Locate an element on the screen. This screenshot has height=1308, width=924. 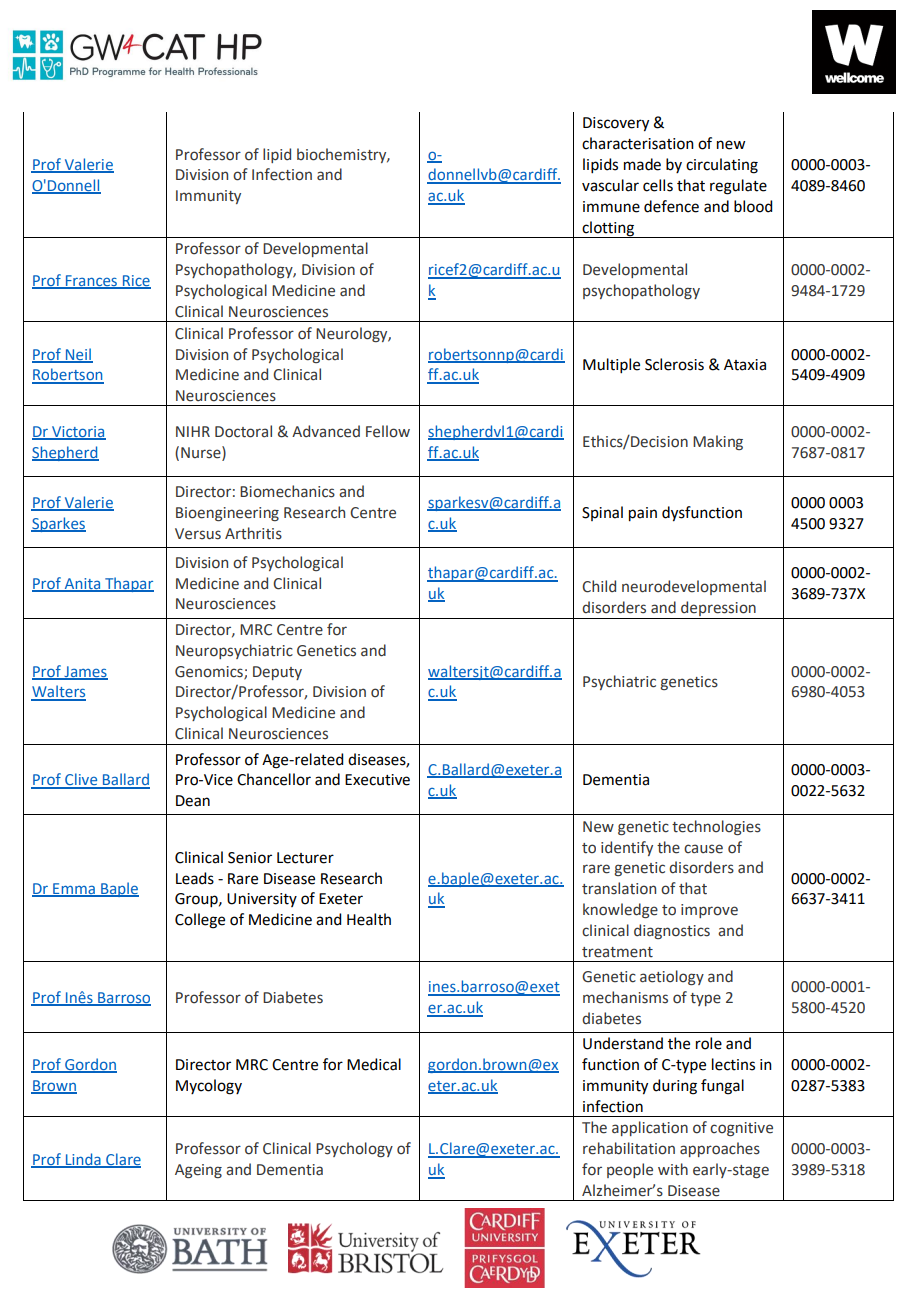
Frances is located at coordinates (91, 281).
